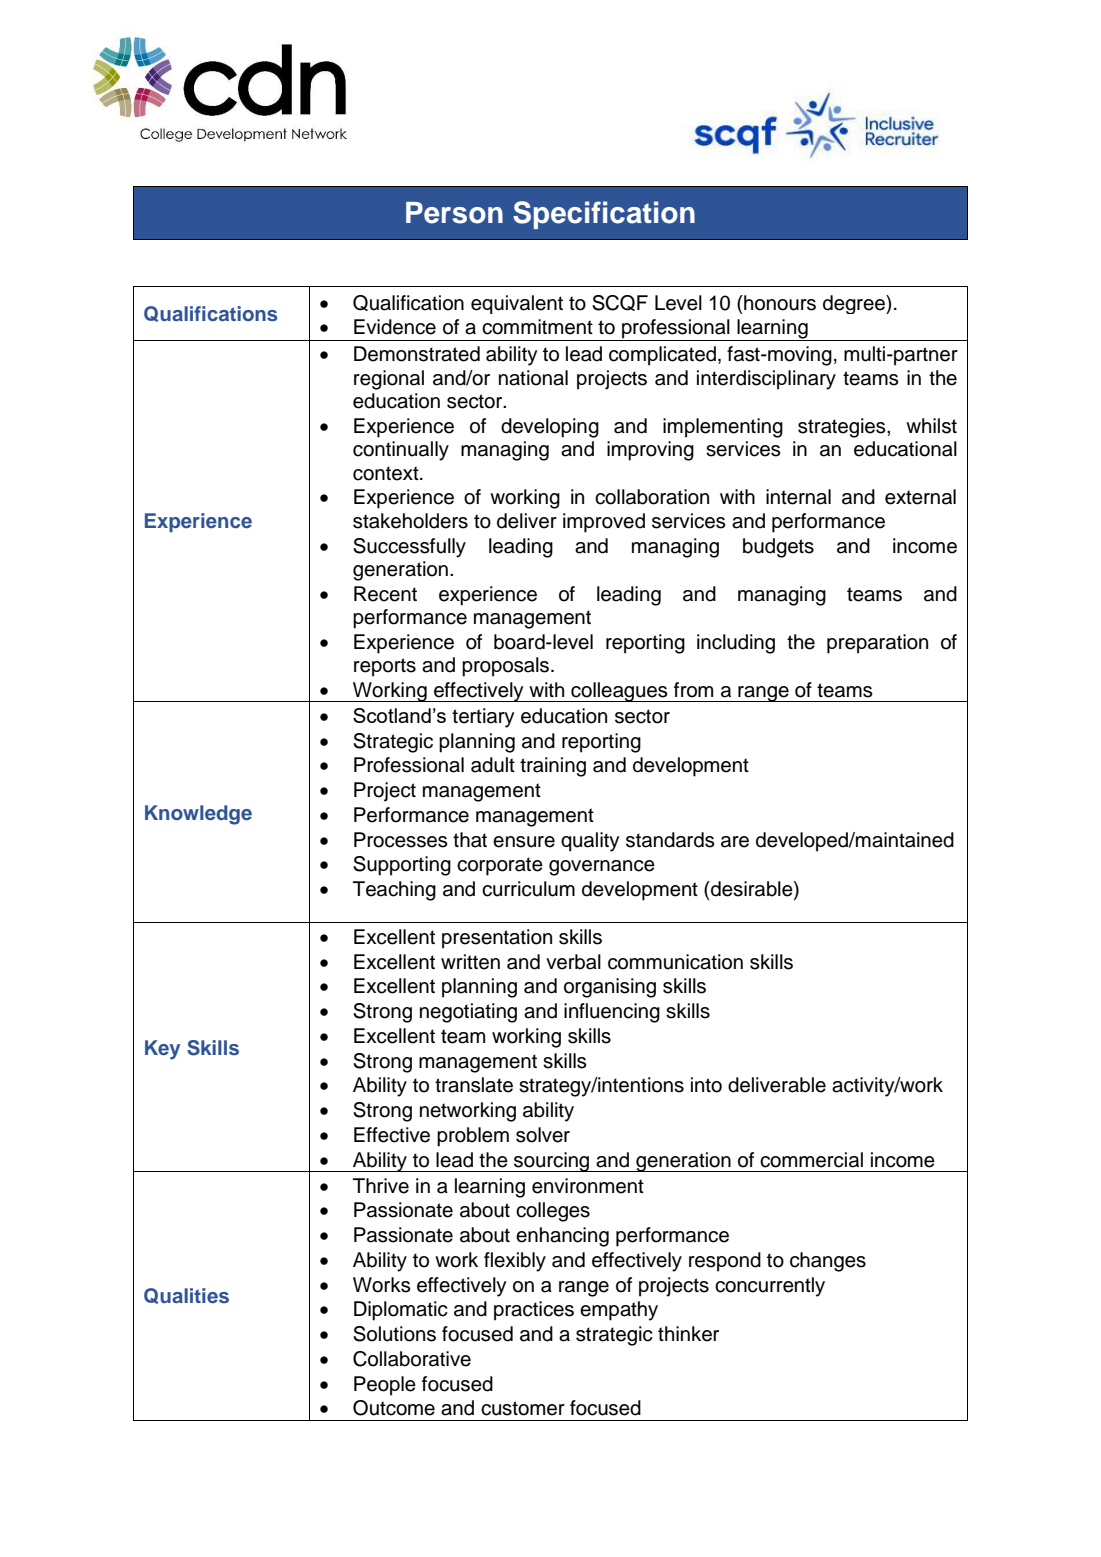  What do you see at coordinates (395, 327) in the image?
I see `Evidence` at bounding box center [395, 327].
